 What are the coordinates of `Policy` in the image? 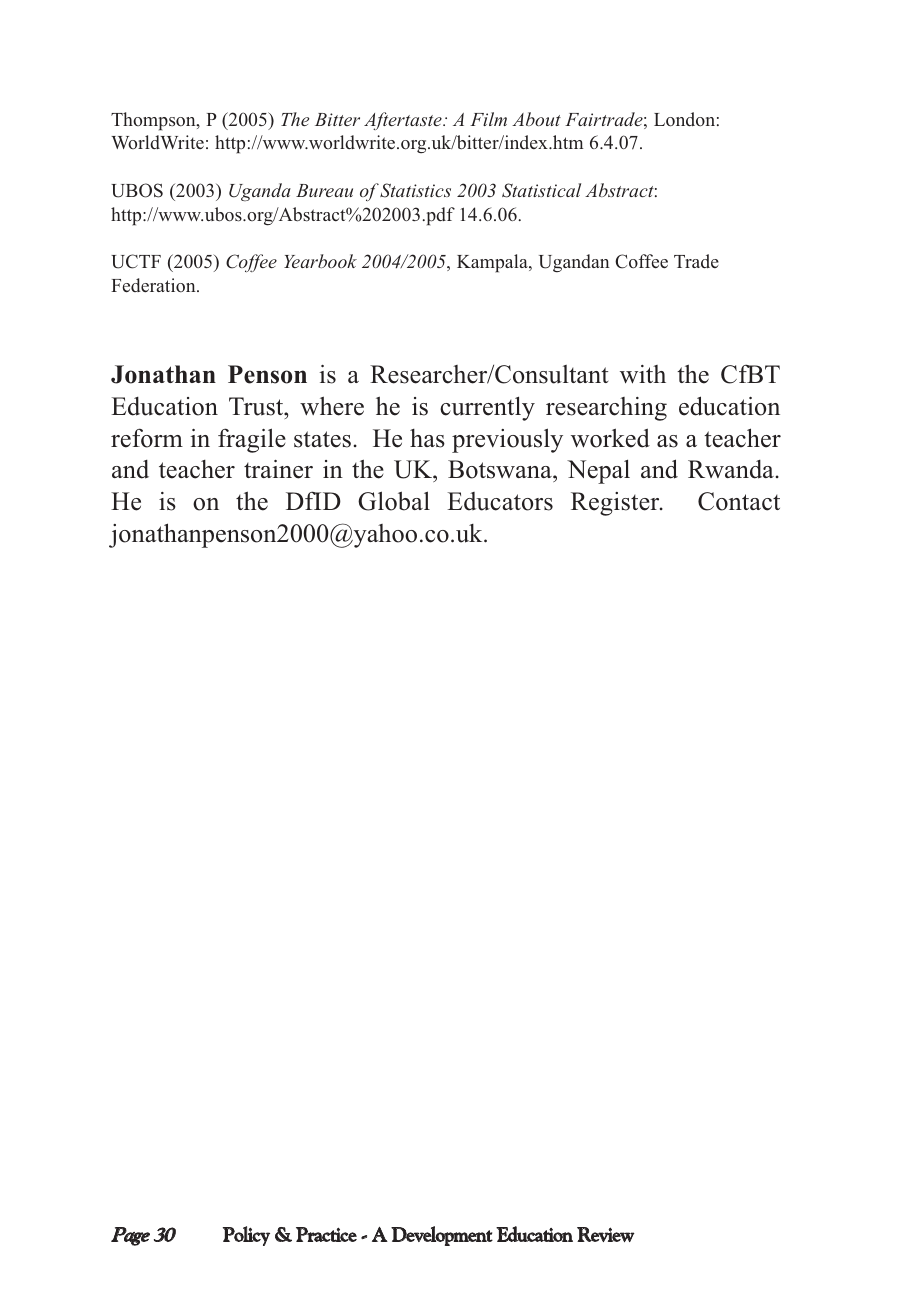 It's located at (246, 1236).
